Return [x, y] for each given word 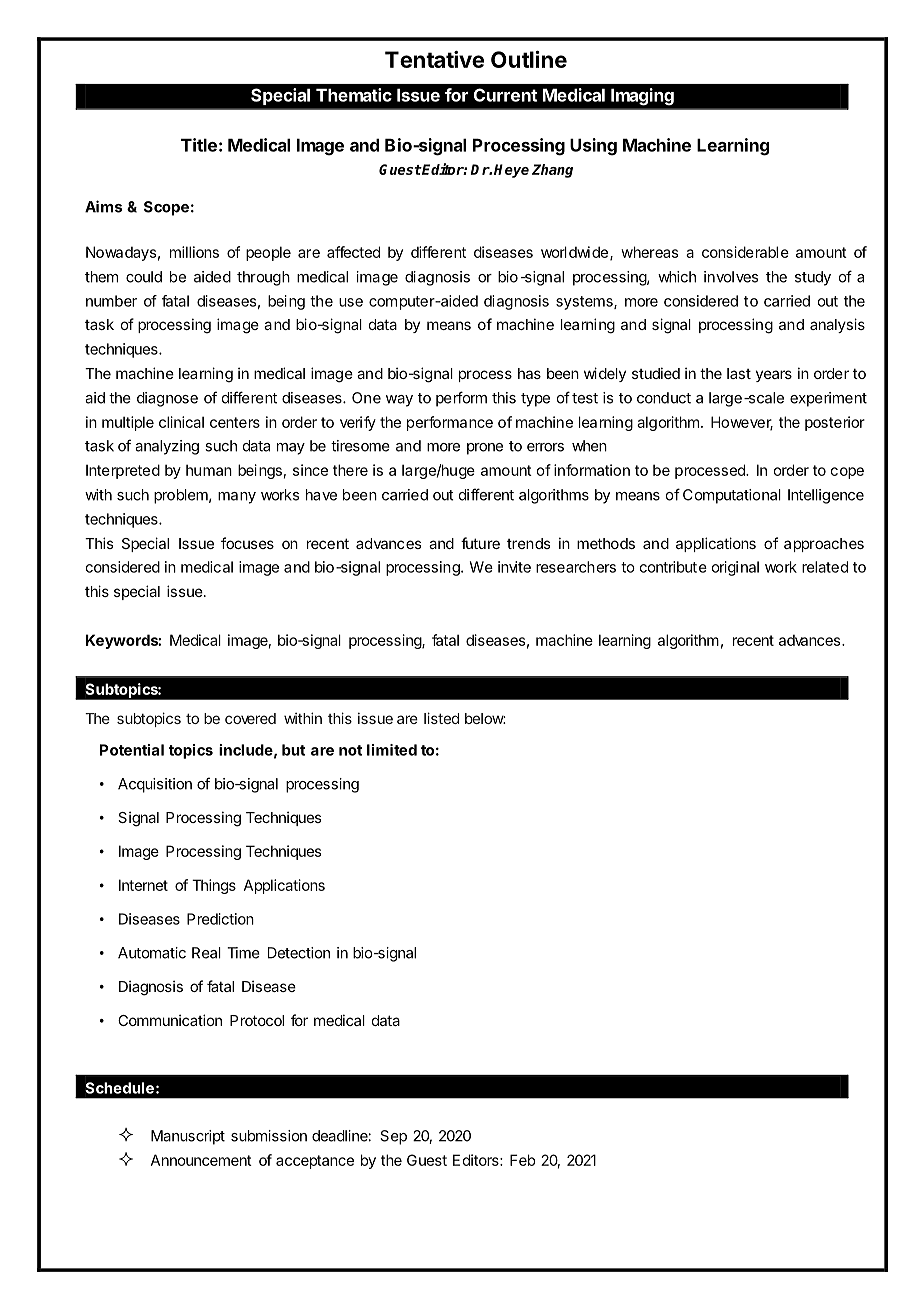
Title [199, 145]
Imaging [642, 96]
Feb [523, 1160]
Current [505, 95]
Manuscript [188, 1137]
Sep [393, 1137]
